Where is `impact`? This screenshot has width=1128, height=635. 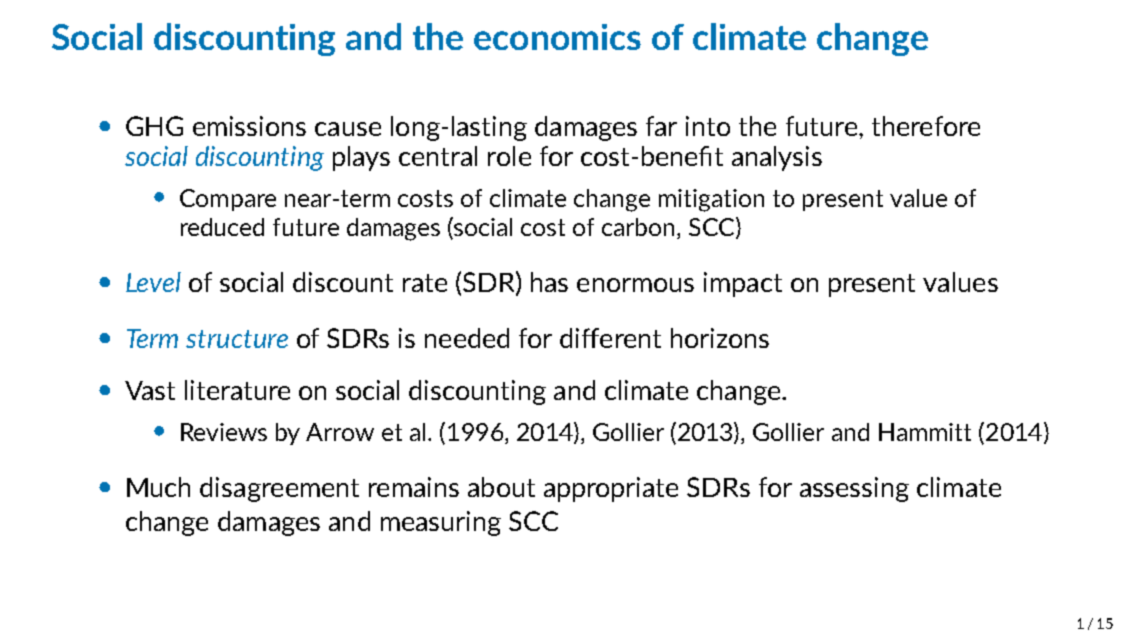
impact is located at coordinates (743, 284).
